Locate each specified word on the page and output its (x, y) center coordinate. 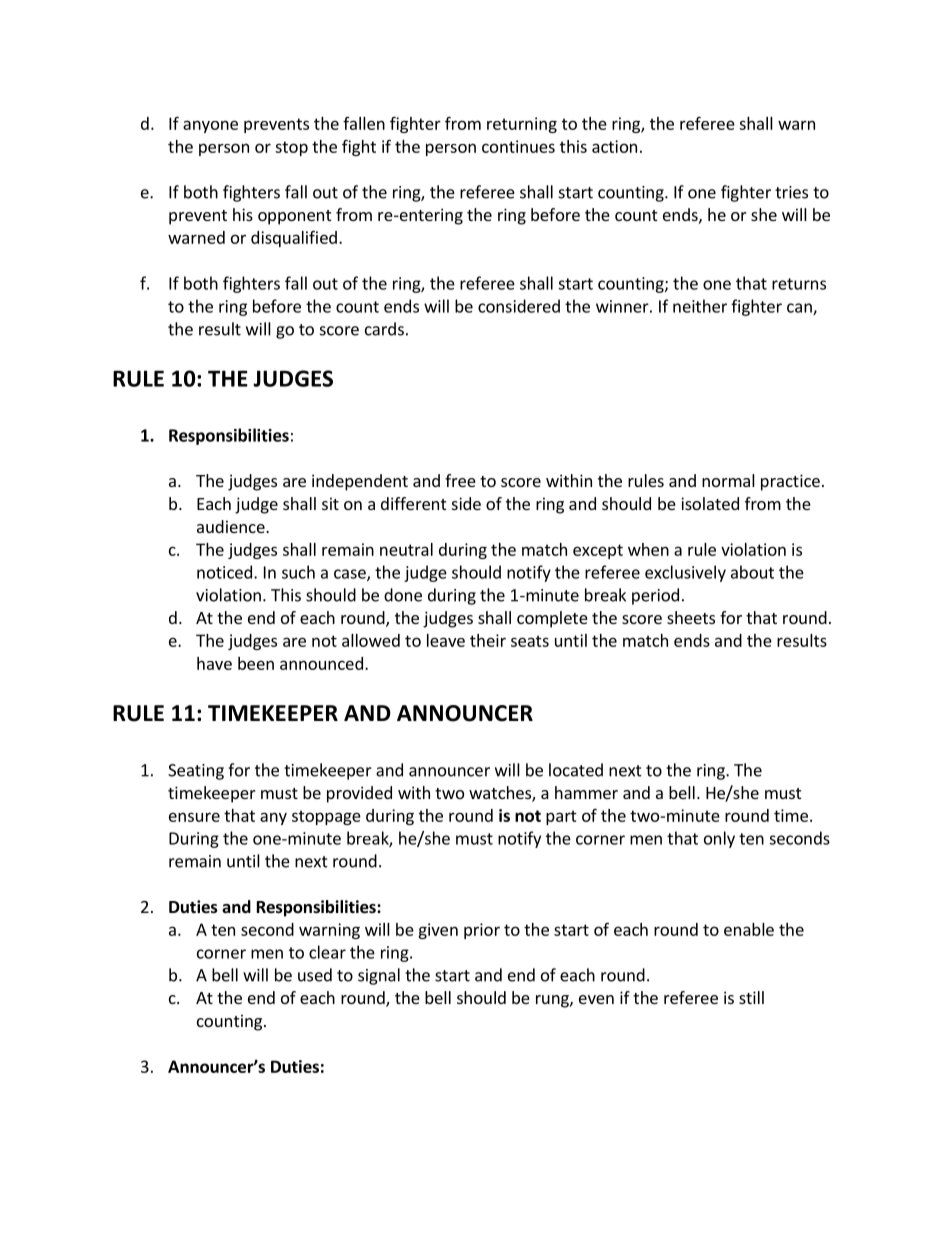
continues (518, 146)
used (315, 975)
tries (791, 192)
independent (360, 482)
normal (728, 480)
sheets (691, 617)
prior (482, 931)
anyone (210, 126)
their (488, 640)
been (256, 663)
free (460, 480)
